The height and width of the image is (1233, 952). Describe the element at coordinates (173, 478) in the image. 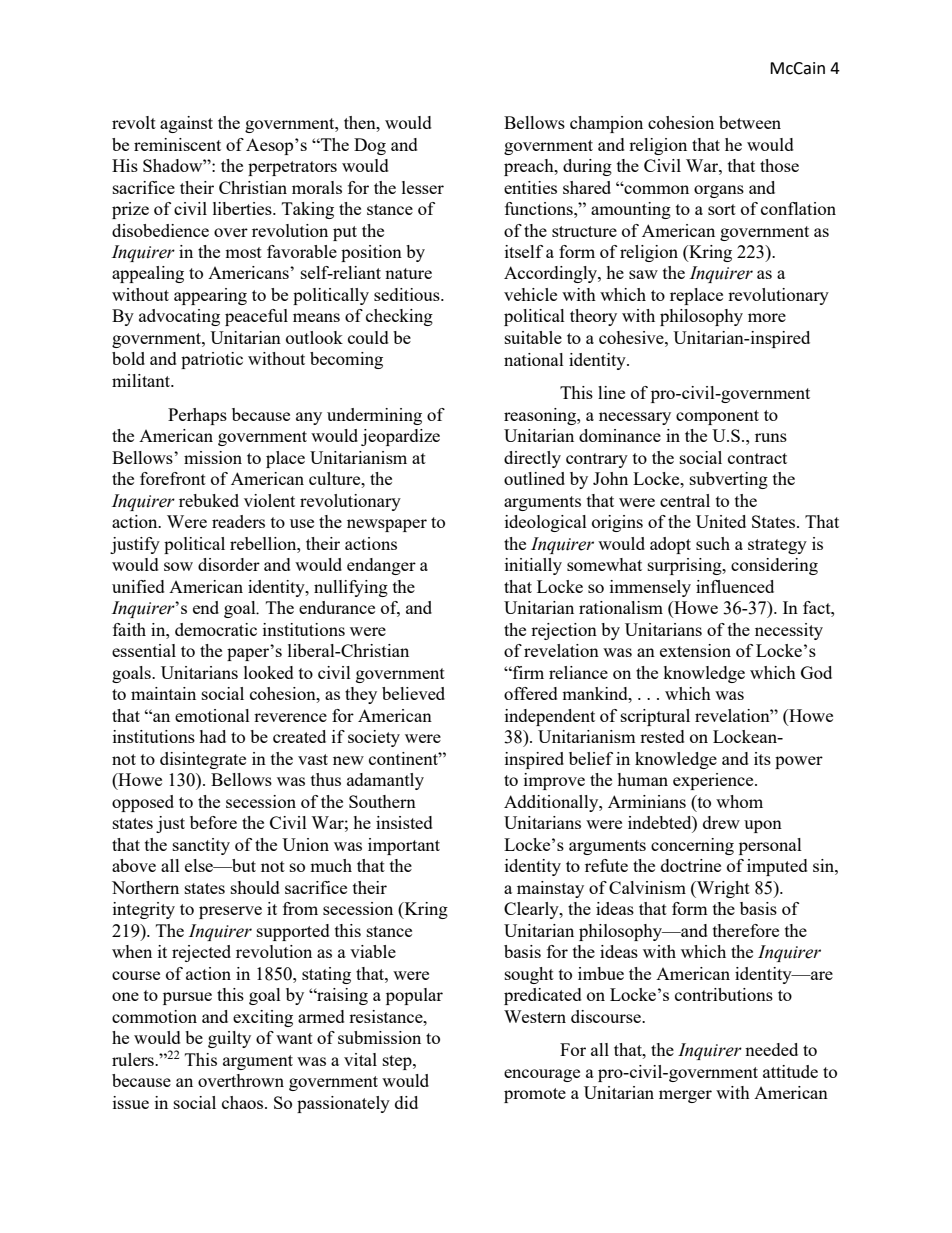

I see `forefront` at that location.
